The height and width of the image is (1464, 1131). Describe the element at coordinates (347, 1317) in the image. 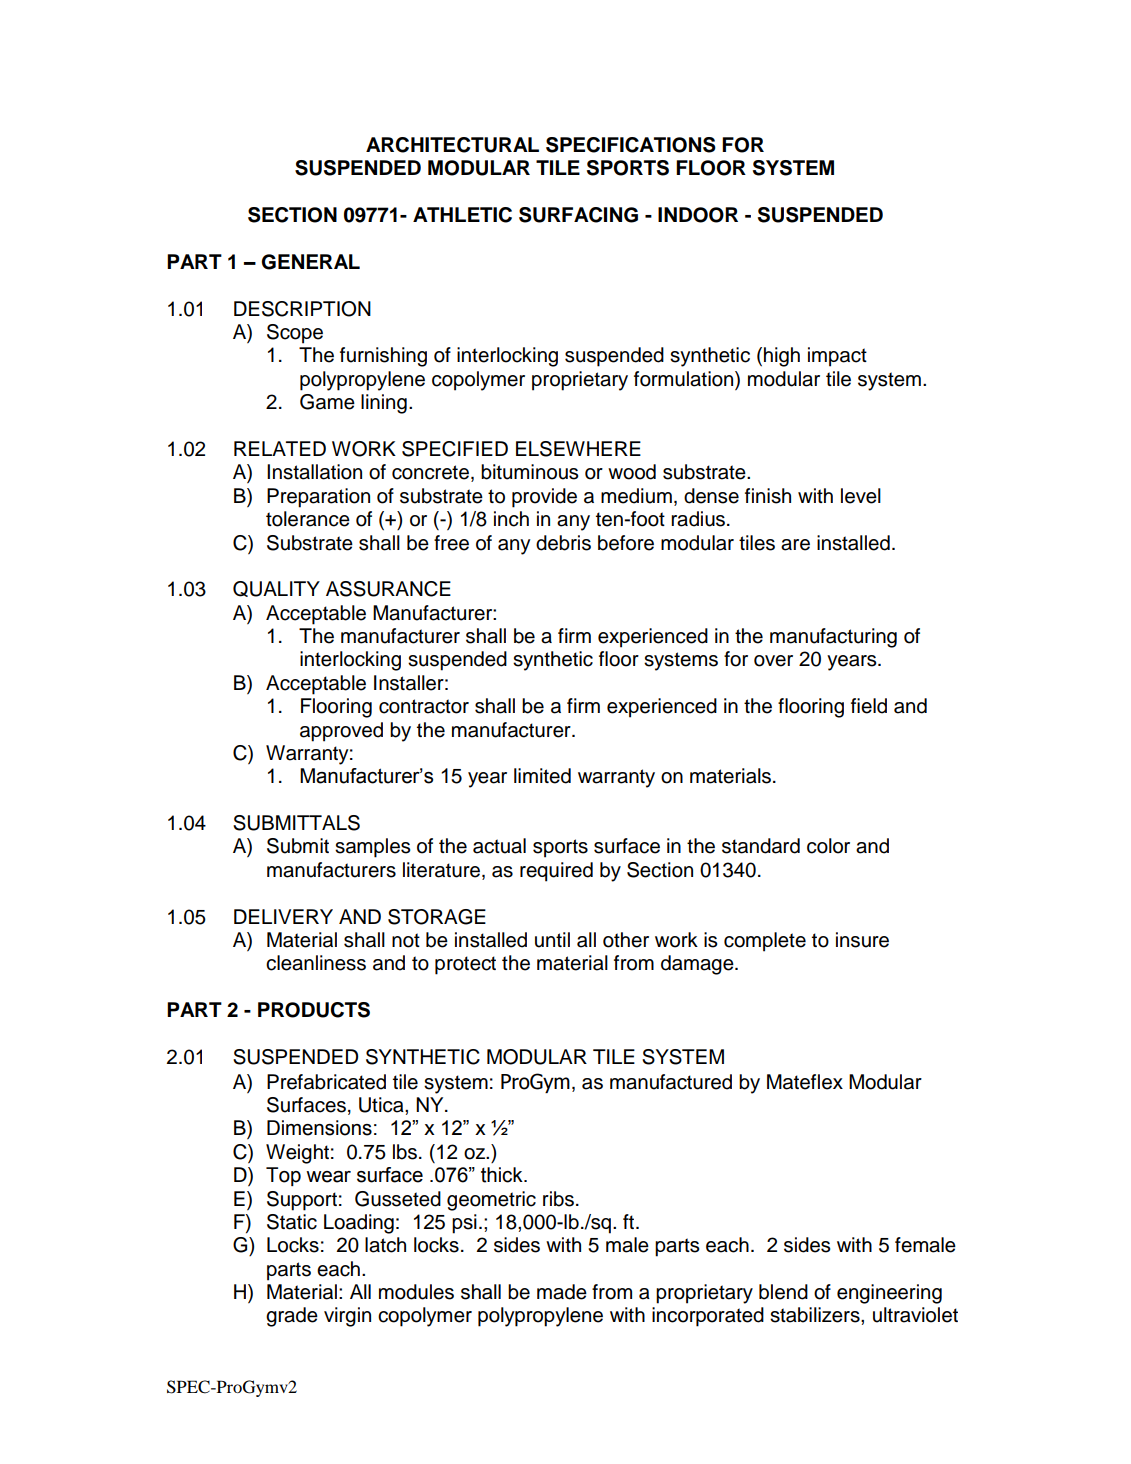

I see `virgin` at that location.
